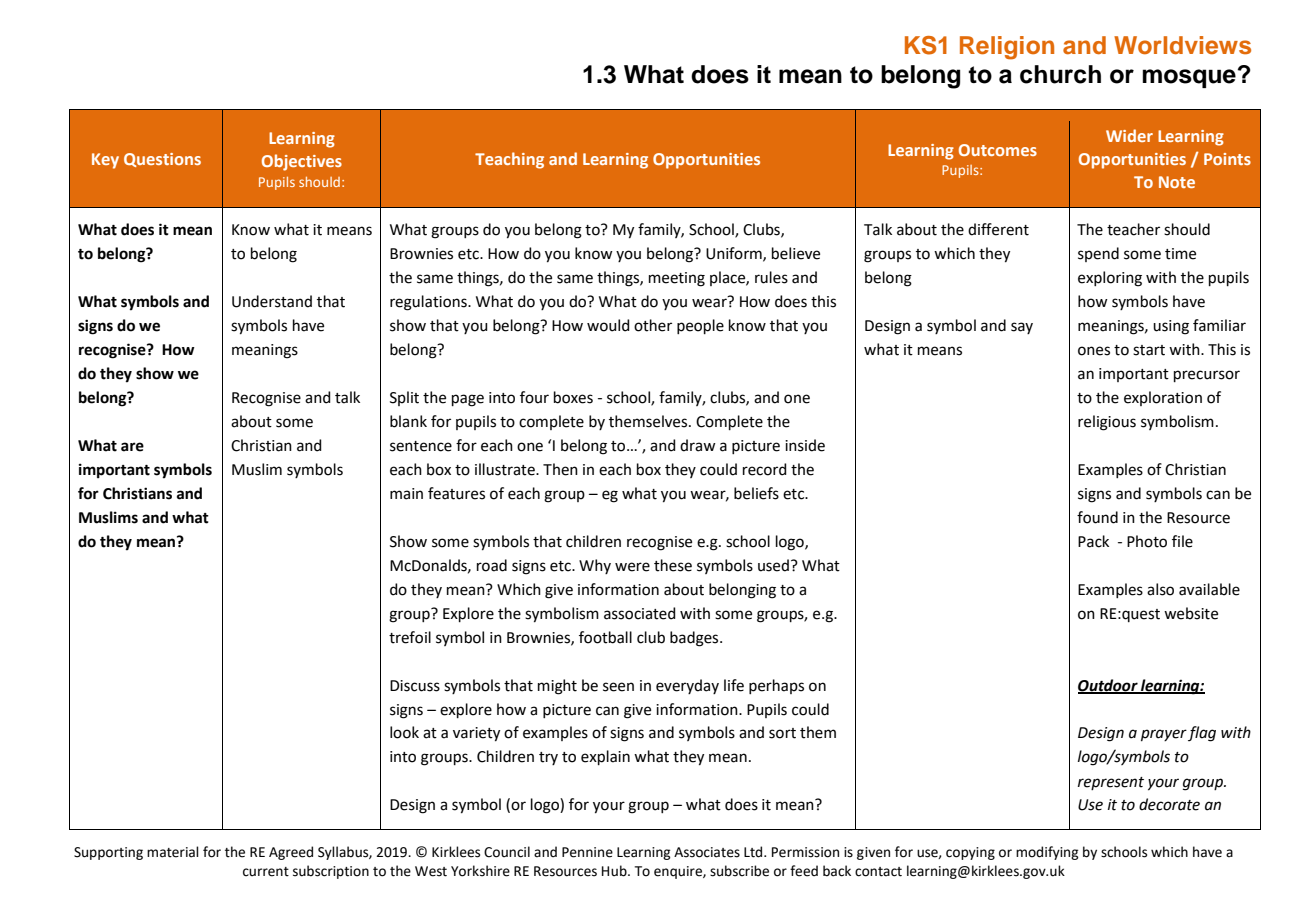 The image size is (1308, 924). Describe the element at coordinates (653, 325) in the screenshot. I see `other` at that location.
